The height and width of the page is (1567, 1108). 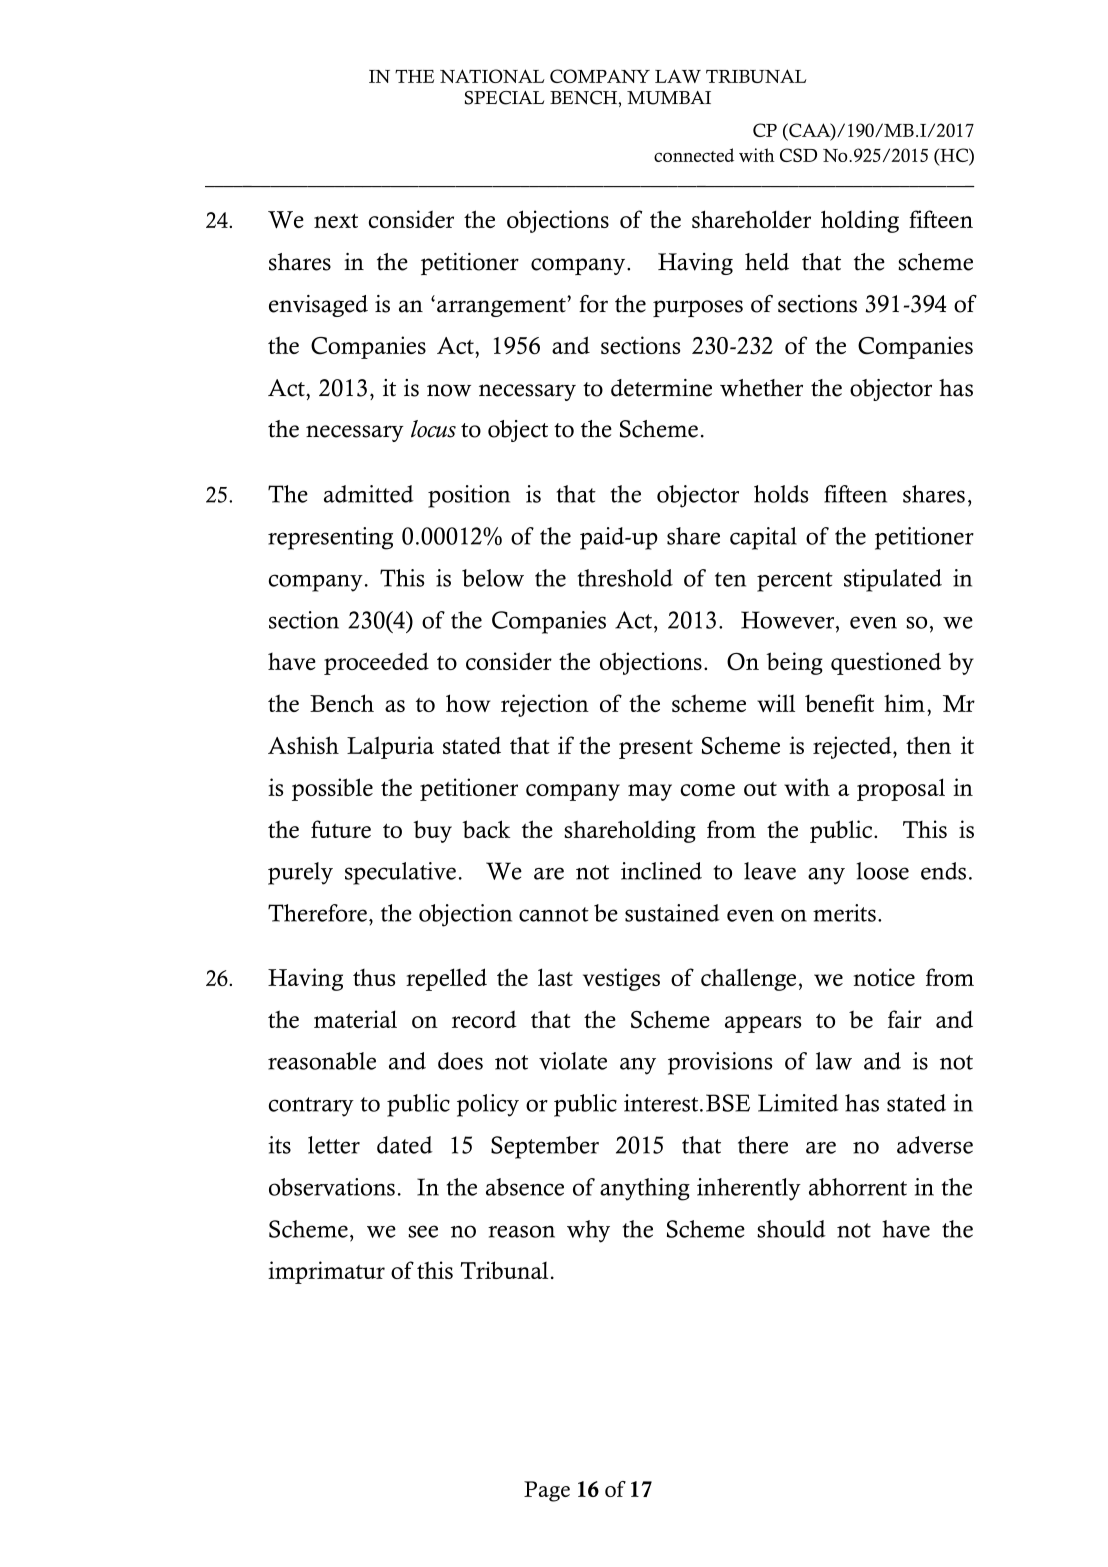 What do you see at coordinates (791, 1229) in the page?
I see `should` at bounding box center [791, 1229].
